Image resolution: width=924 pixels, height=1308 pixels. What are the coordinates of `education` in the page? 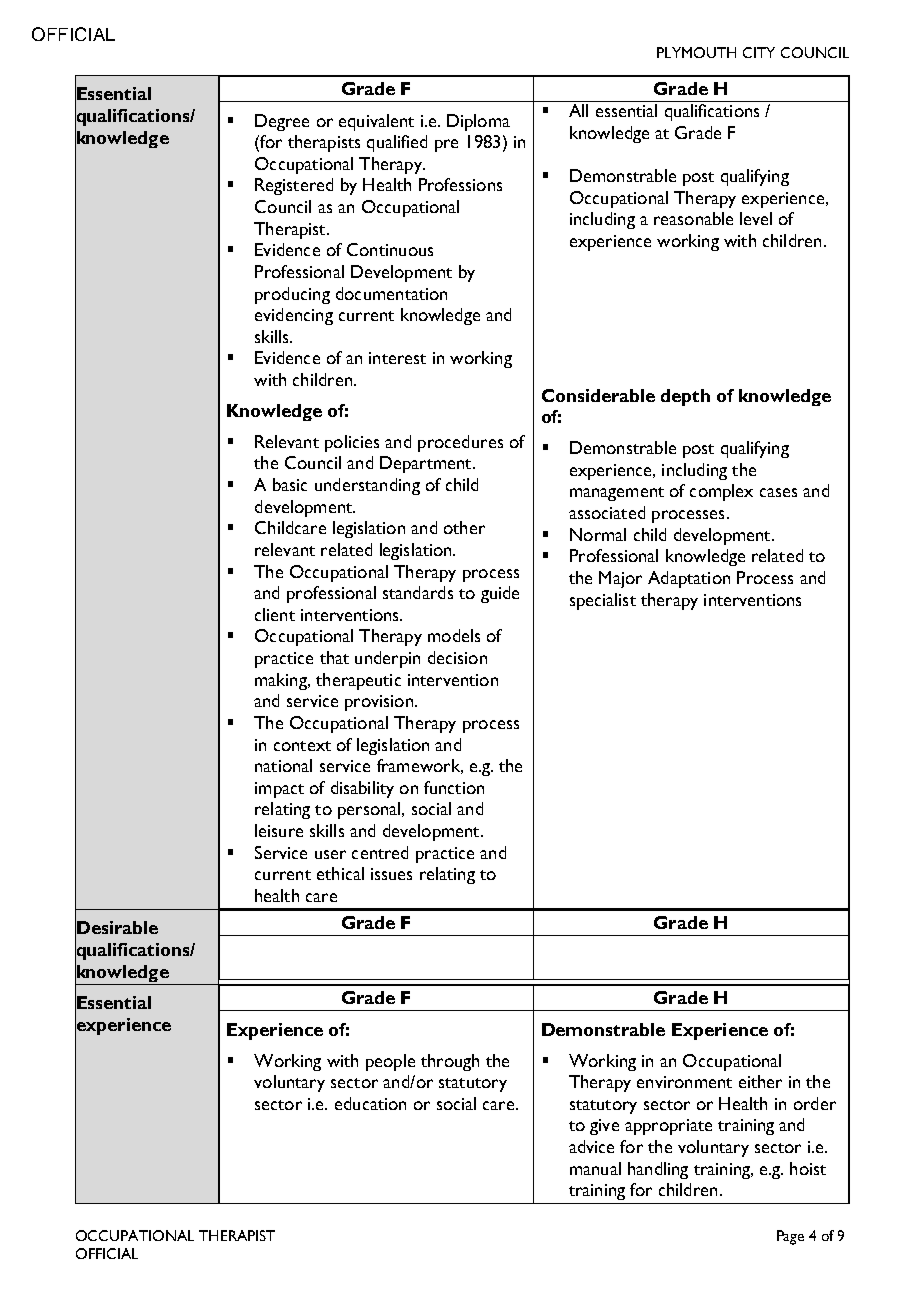 It's located at (370, 1103).
